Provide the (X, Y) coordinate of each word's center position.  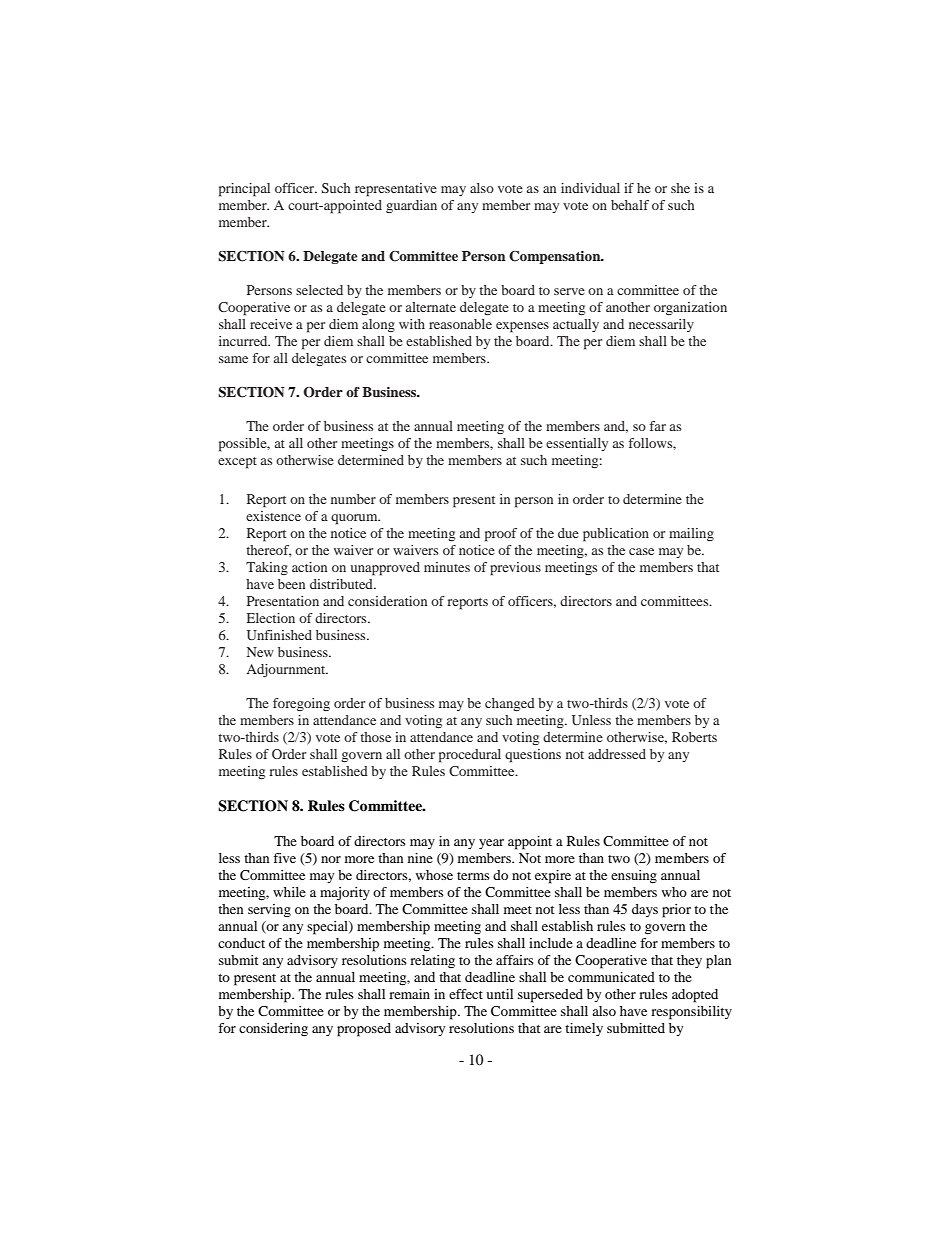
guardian (411, 206)
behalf (630, 205)
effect (466, 994)
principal (244, 190)
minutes (447, 567)
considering (273, 1029)
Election (271, 618)
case (641, 551)
